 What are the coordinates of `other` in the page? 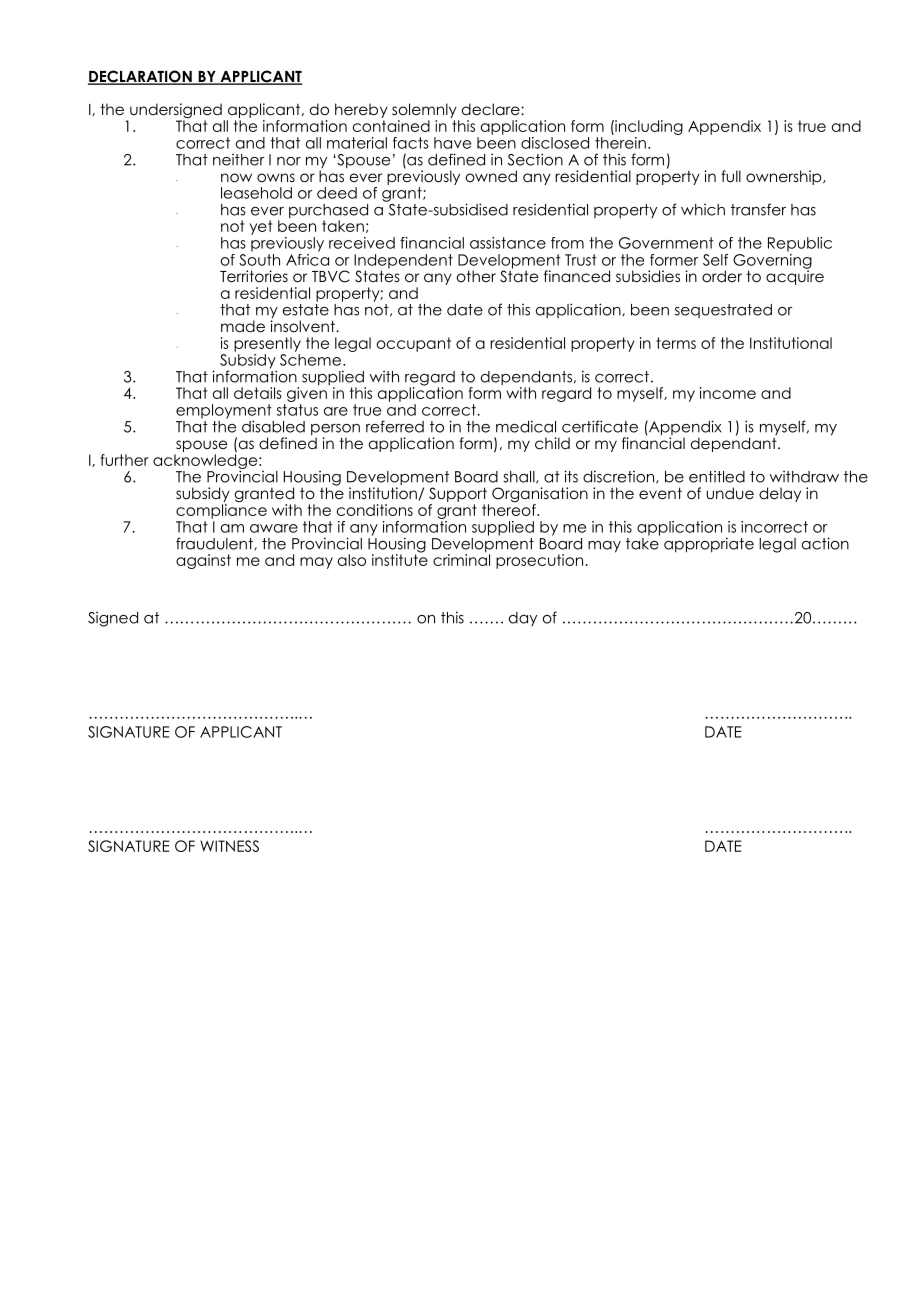 It's located at (476, 276).
